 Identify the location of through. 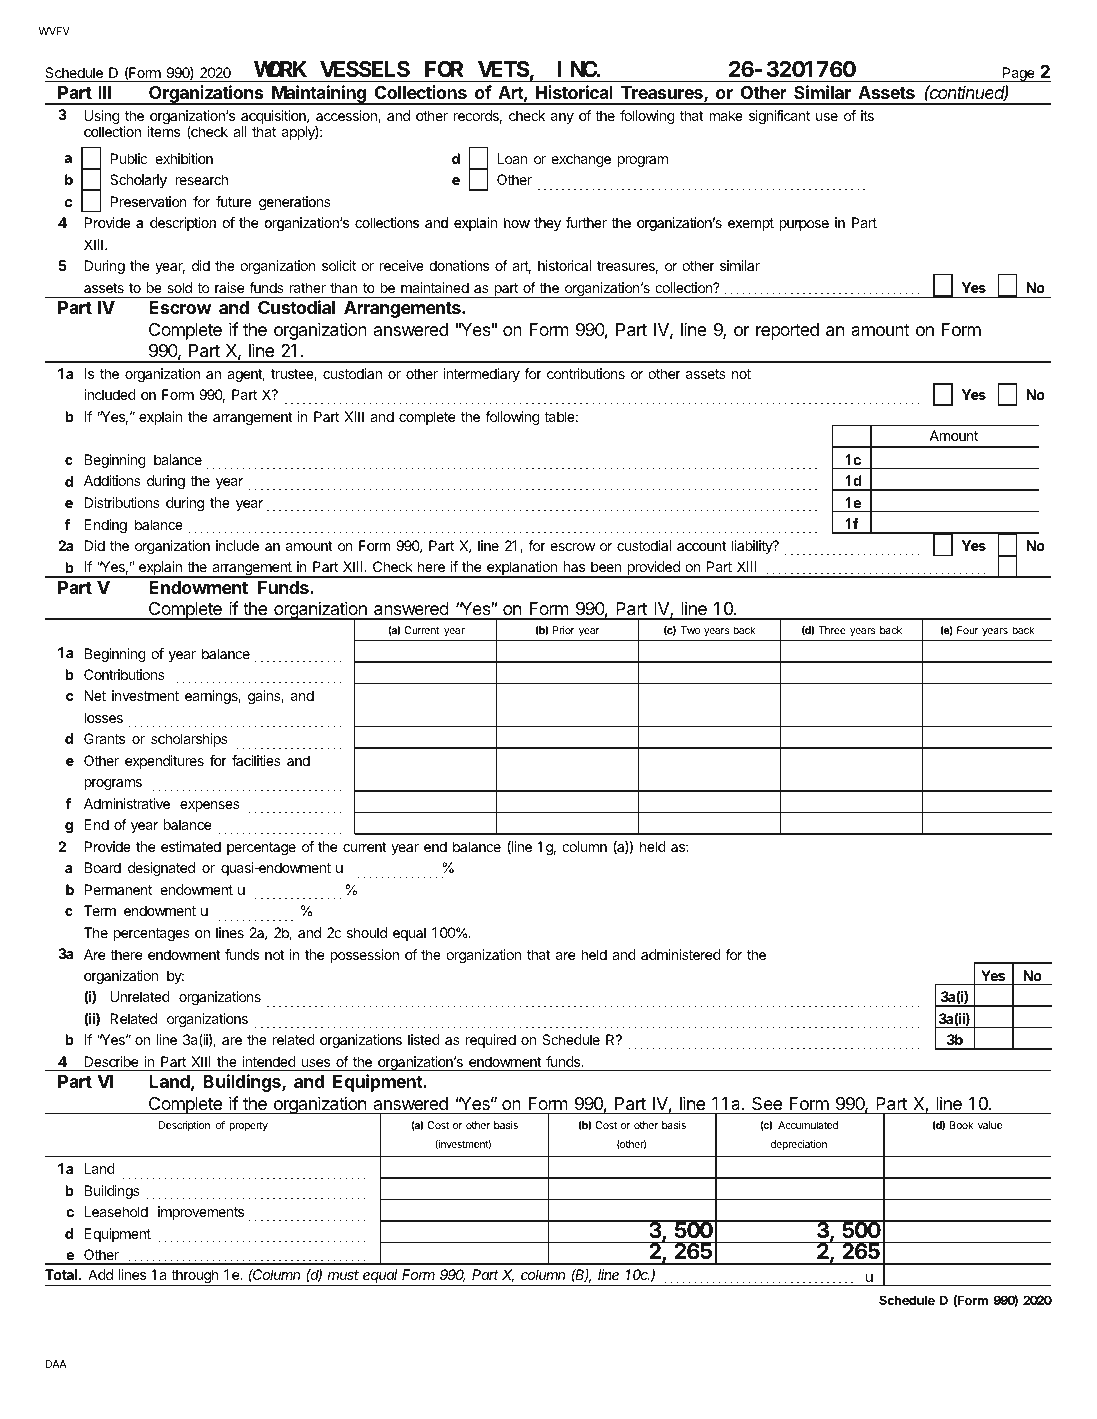
(195, 1277).
